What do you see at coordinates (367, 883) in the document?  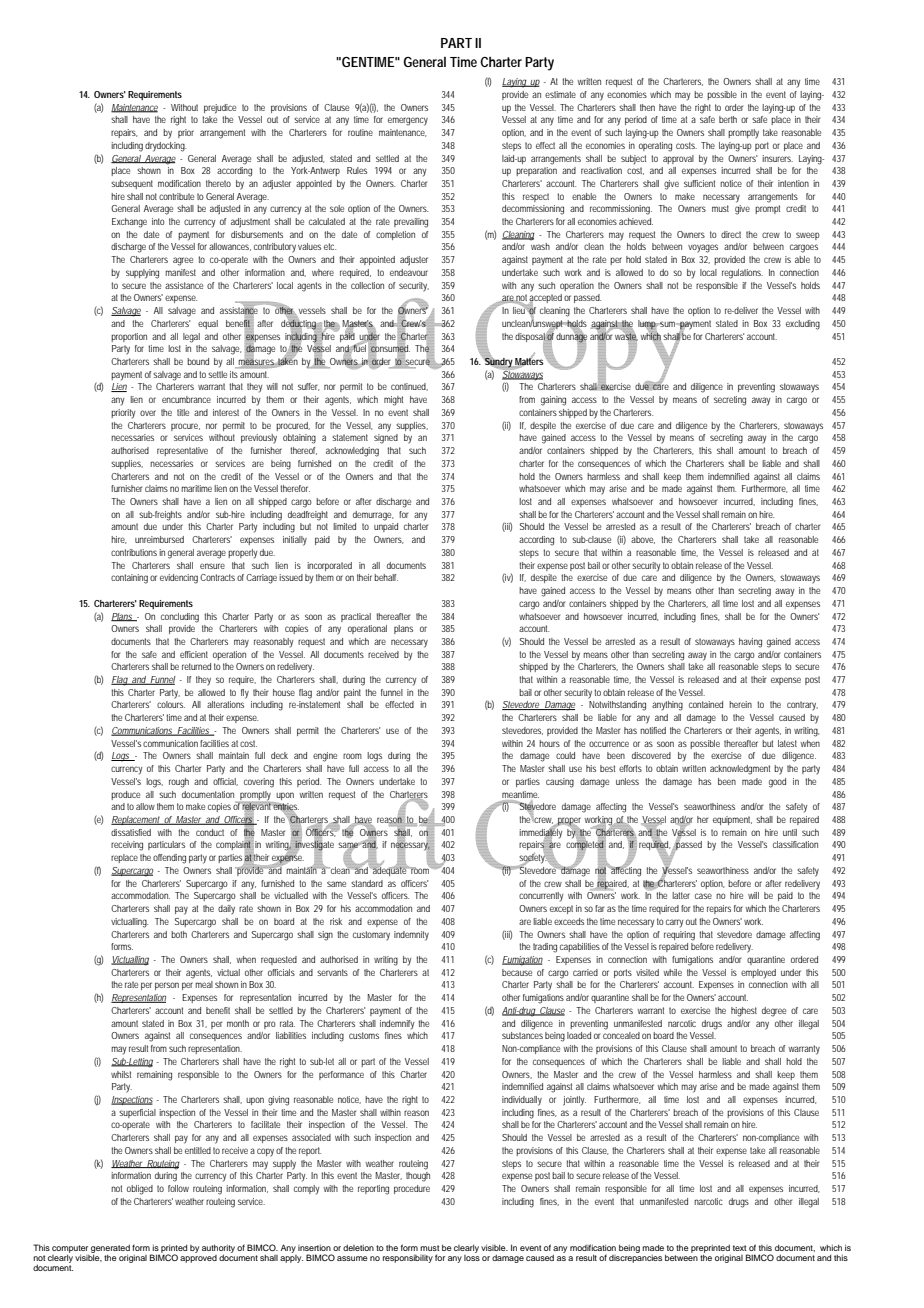 I see `standard` at bounding box center [367, 883].
